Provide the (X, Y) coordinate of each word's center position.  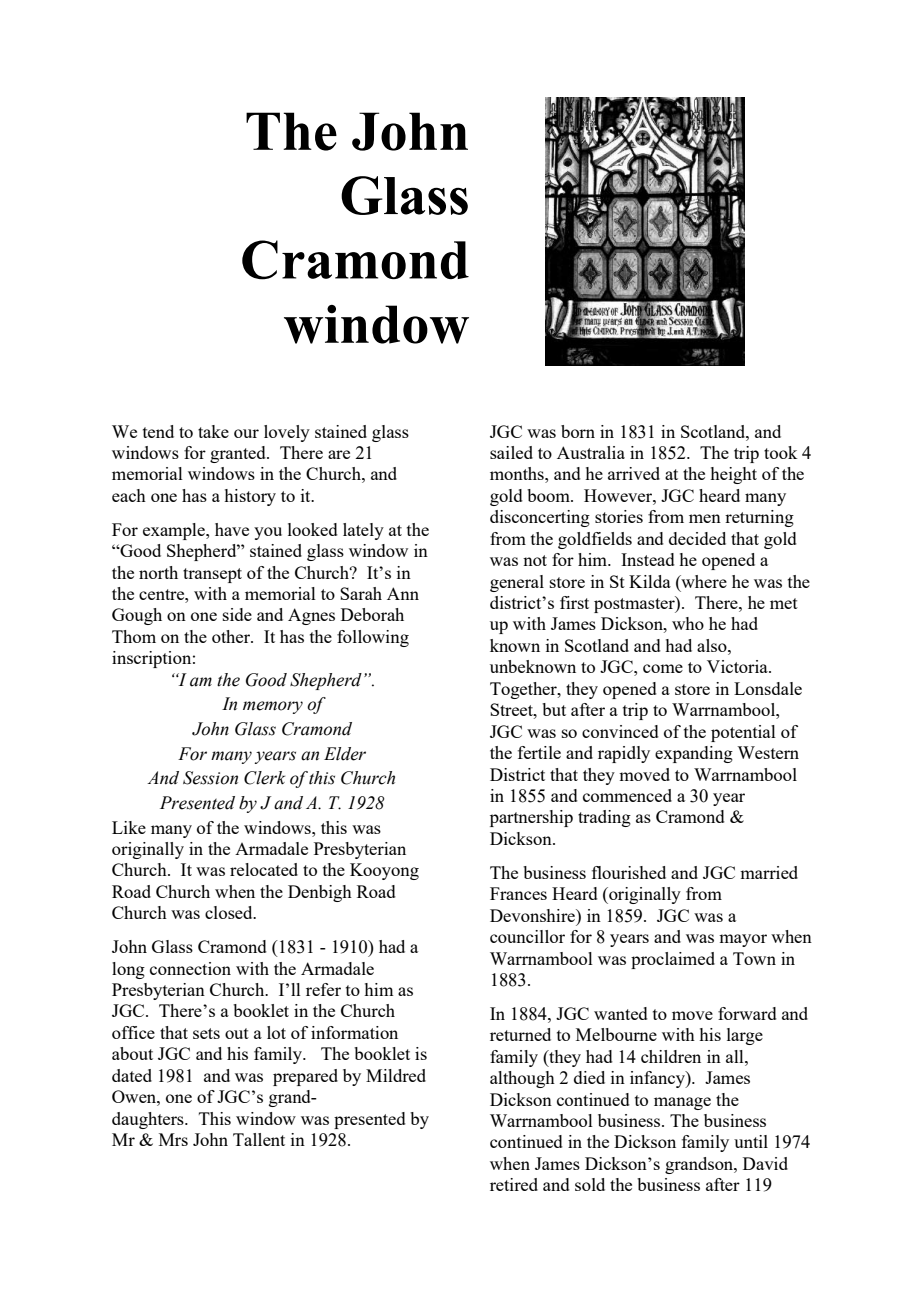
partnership (531, 818)
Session (210, 778)
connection (190, 968)
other (232, 636)
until (751, 1141)
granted (239, 454)
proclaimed (673, 960)
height (733, 475)
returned (520, 1034)
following (373, 638)
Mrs (173, 1139)
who (688, 623)
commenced (627, 795)
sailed (511, 452)
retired (514, 1184)
